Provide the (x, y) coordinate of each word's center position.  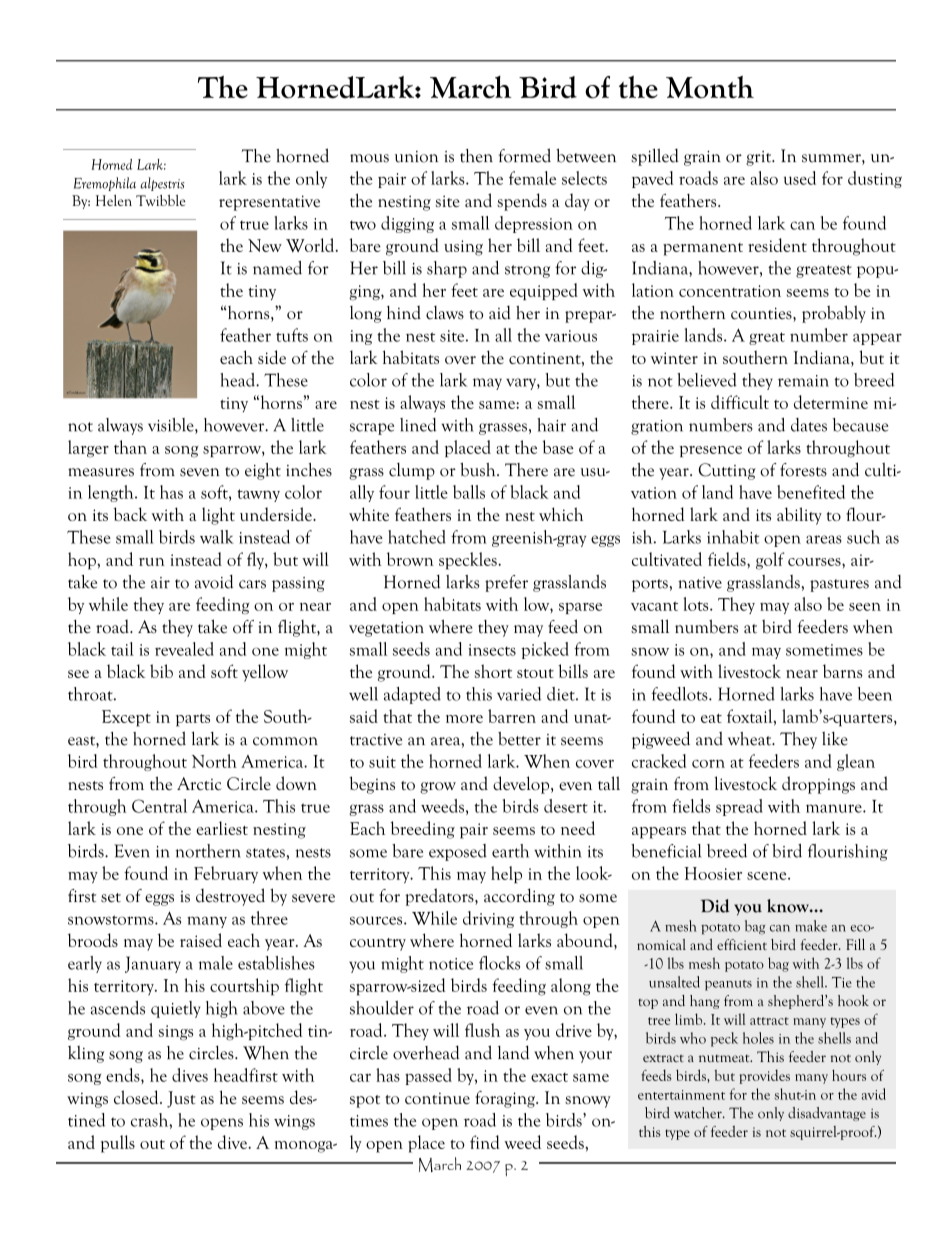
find (485, 1142)
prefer (506, 583)
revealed (184, 649)
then (476, 156)
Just (181, 1099)
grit (760, 158)
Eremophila (104, 184)
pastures (839, 585)
